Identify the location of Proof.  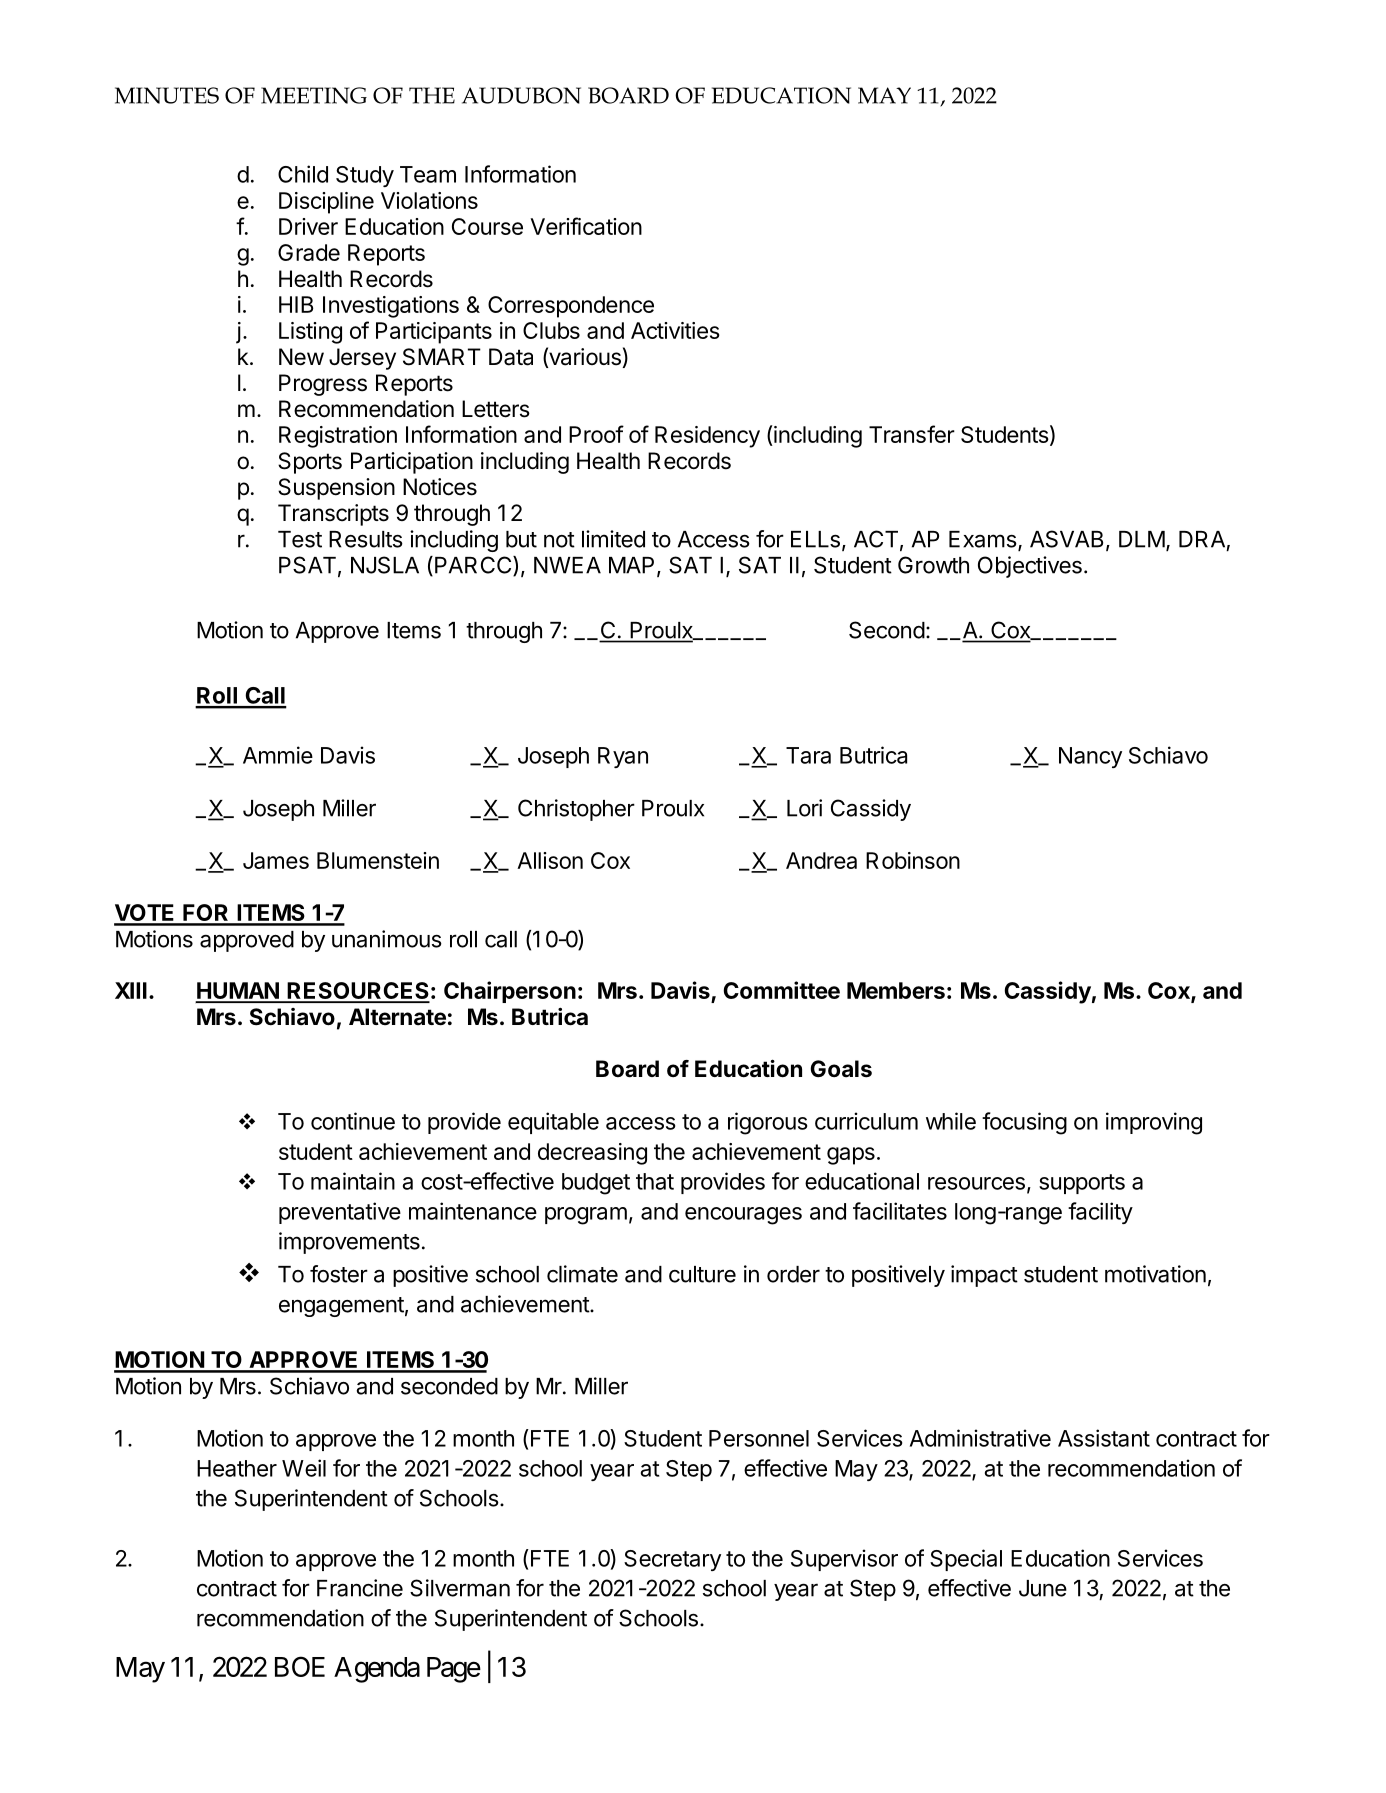
(596, 434).
